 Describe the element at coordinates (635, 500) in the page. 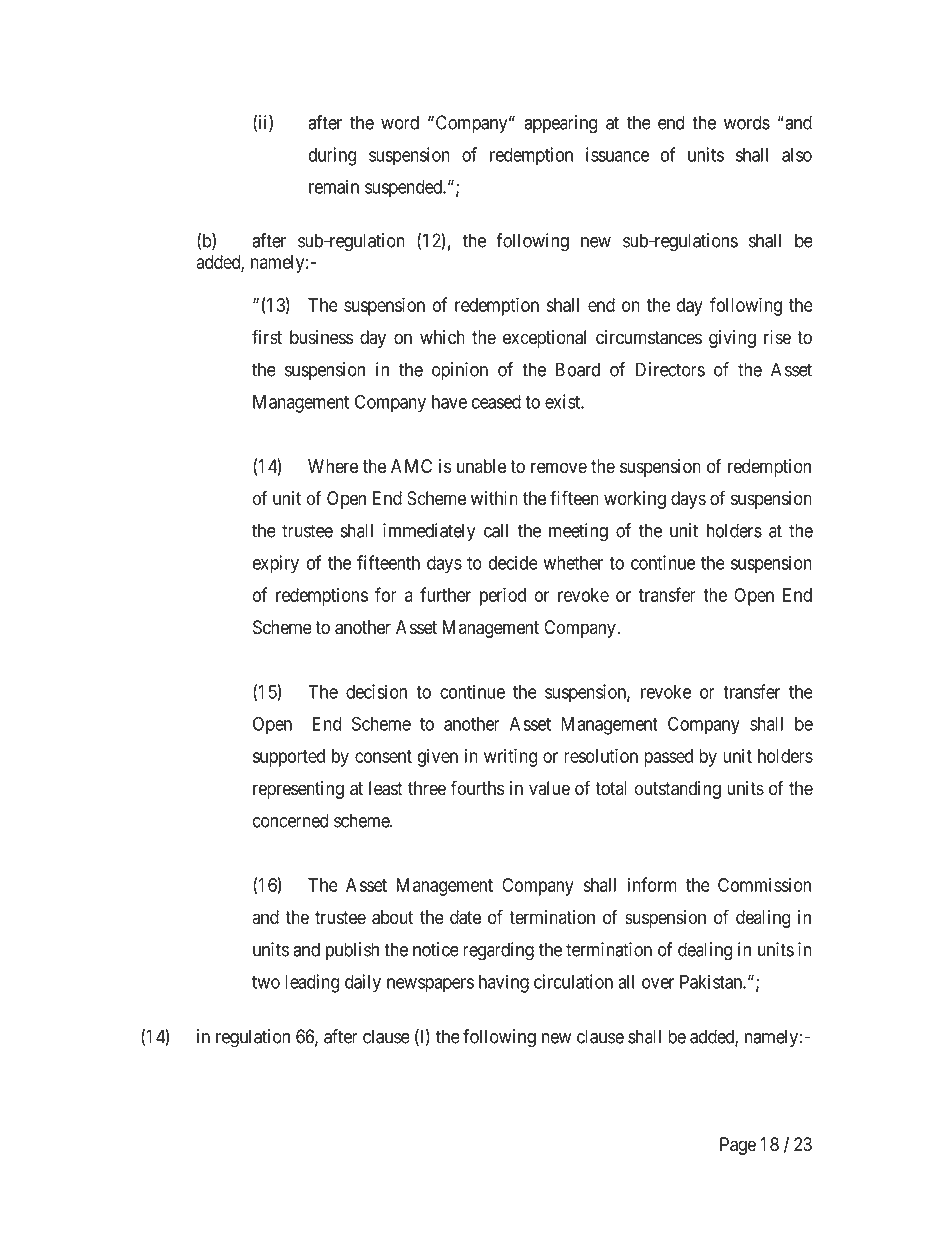

I see `working` at that location.
